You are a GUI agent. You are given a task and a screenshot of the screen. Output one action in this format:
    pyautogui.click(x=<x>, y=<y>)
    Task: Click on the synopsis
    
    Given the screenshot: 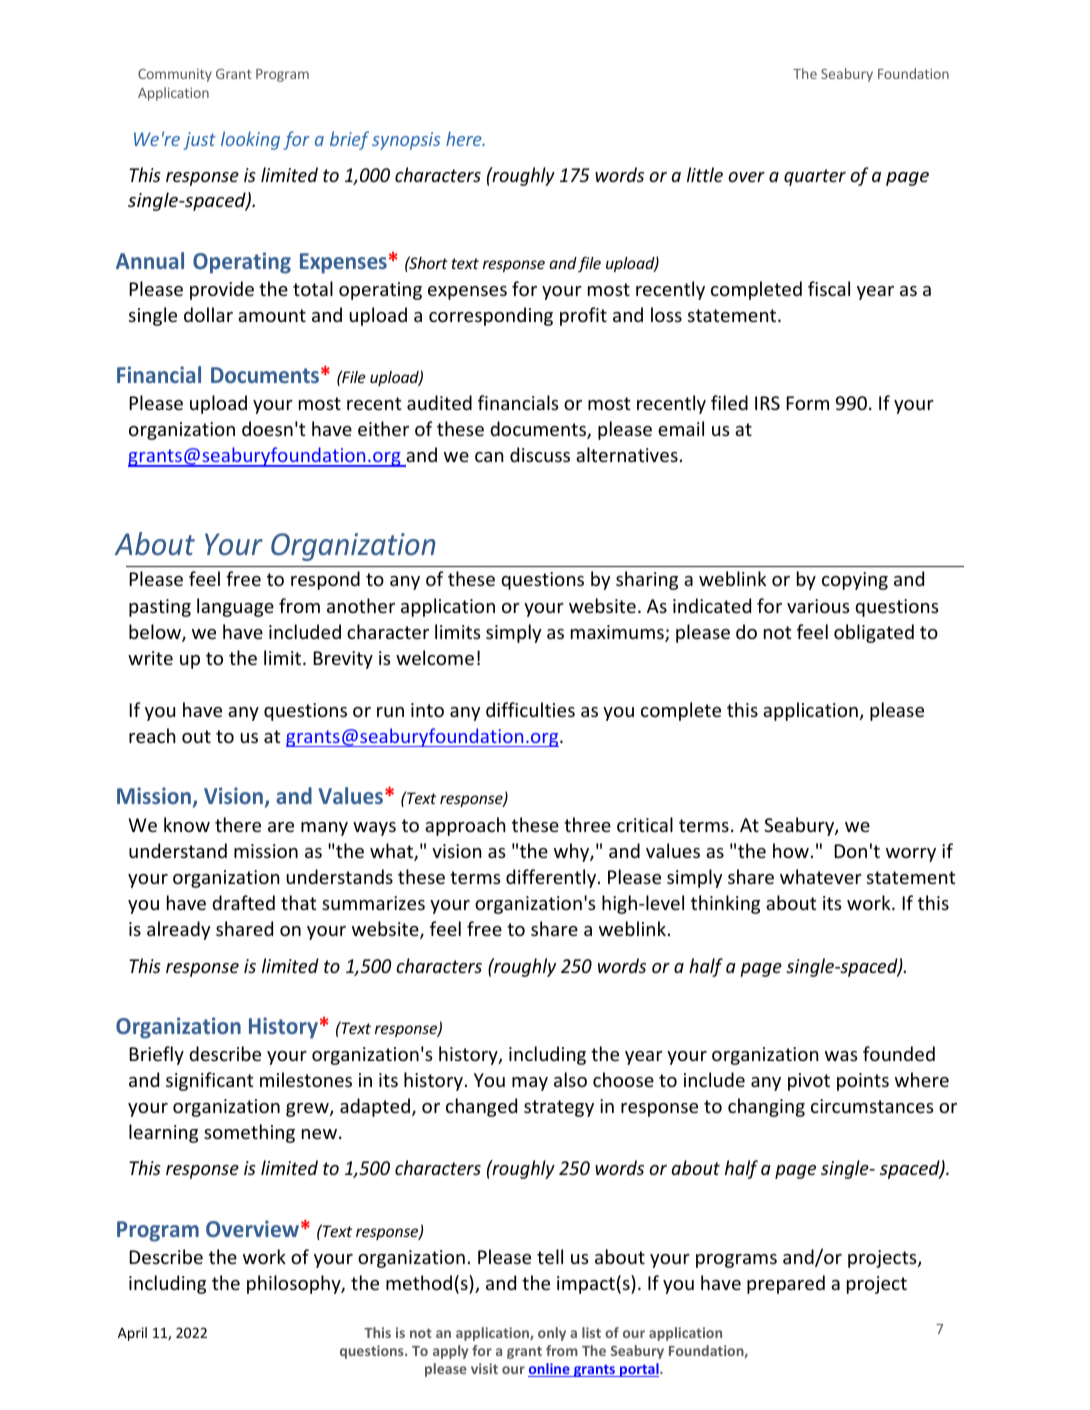 What is the action you would take?
    pyautogui.click(x=406, y=141)
